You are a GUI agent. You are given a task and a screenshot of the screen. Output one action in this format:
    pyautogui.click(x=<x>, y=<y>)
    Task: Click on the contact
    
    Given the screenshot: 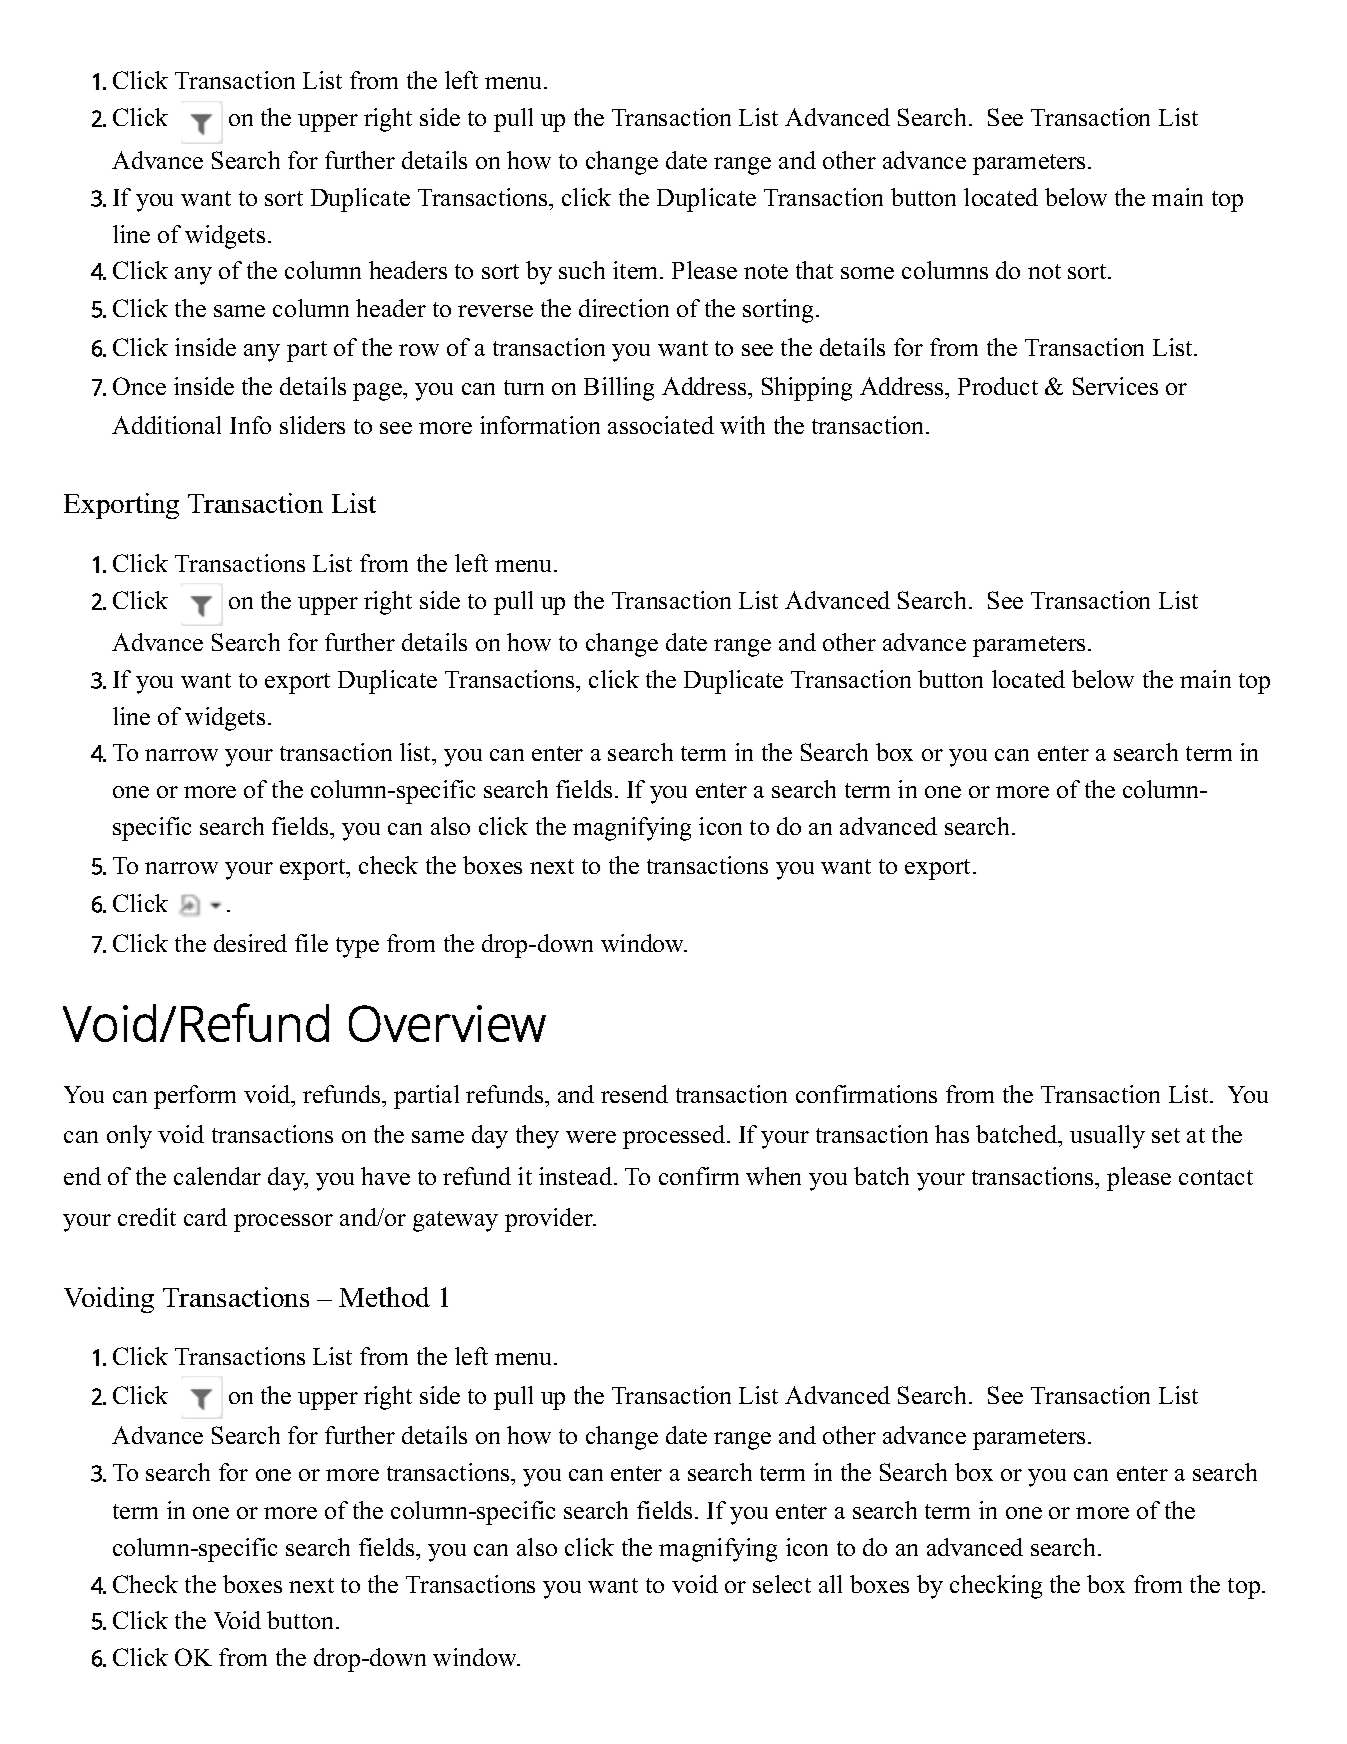 What is the action you would take?
    pyautogui.click(x=1216, y=1177)
